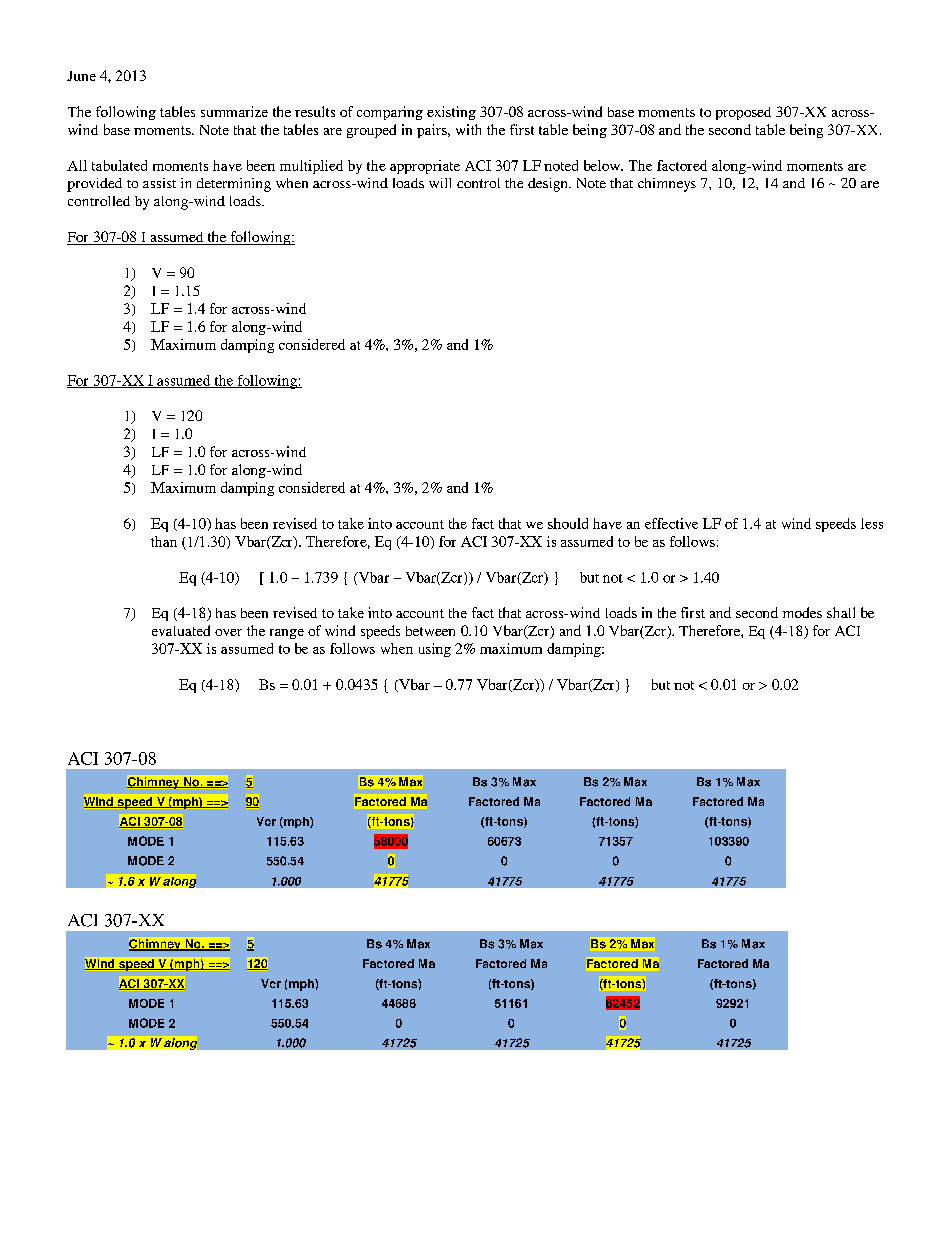  Describe the element at coordinates (872, 523) in the screenshot. I see `less` at that location.
